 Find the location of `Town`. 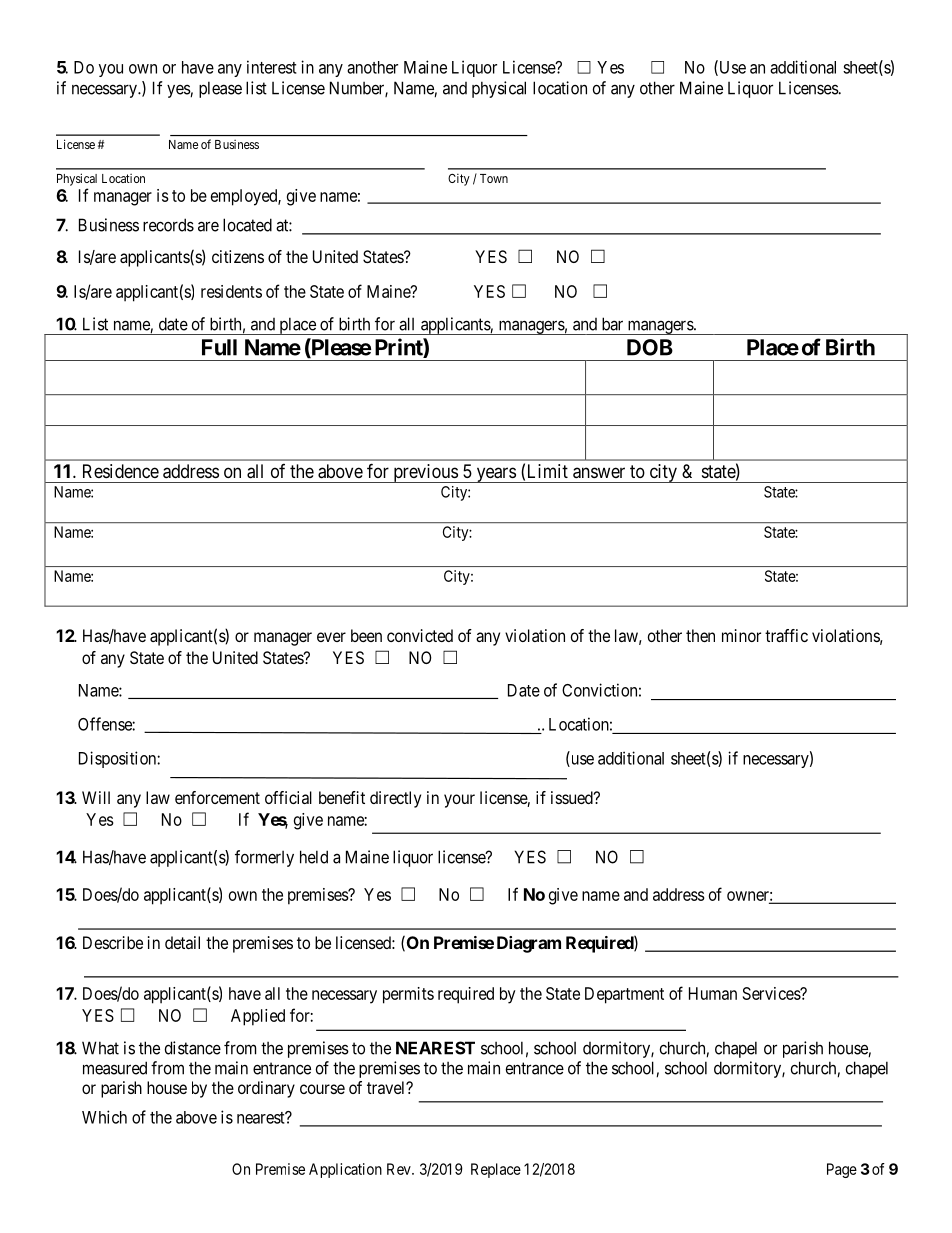

Town is located at coordinates (494, 178).
